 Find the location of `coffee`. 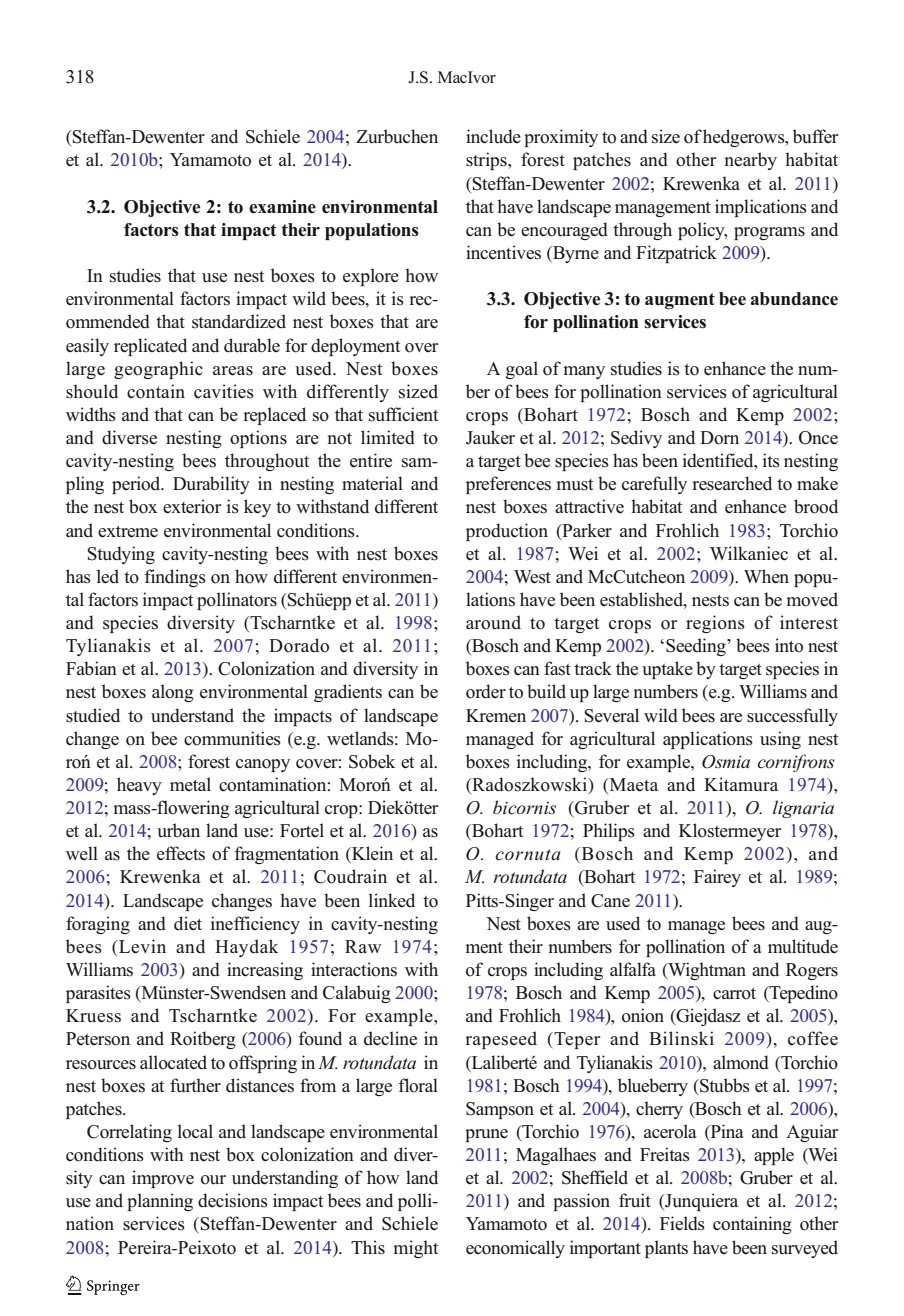

coffee is located at coordinates (813, 1038).
